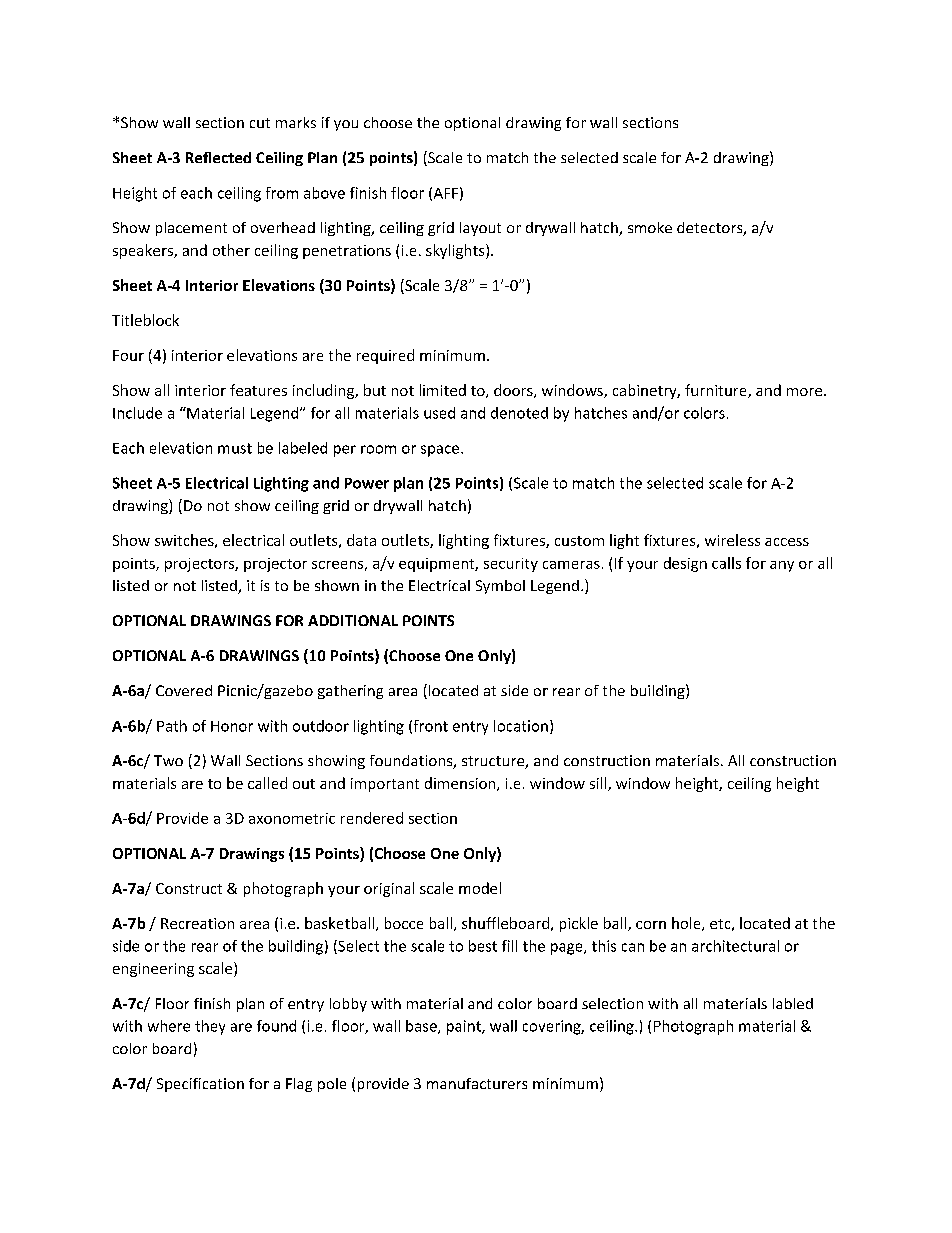 This screenshot has height=1233, width=952. Describe the element at coordinates (480, 229) in the screenshot. I see `layout` at that location.
